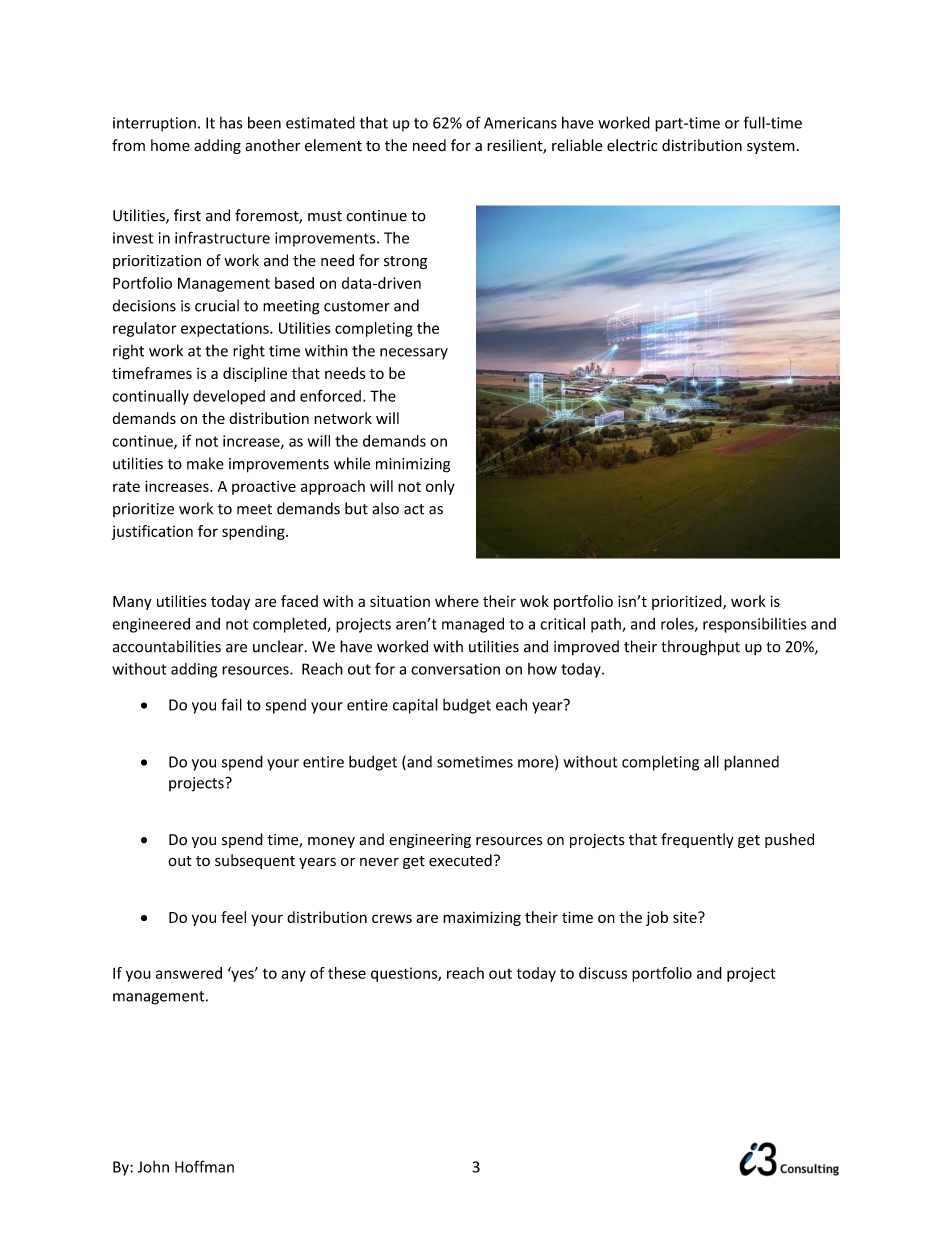 The width and height of the screenshot is (952, 1233). Describe the element at coordinates (700, 648) in the screenshot. I see `throughput` at that location.
